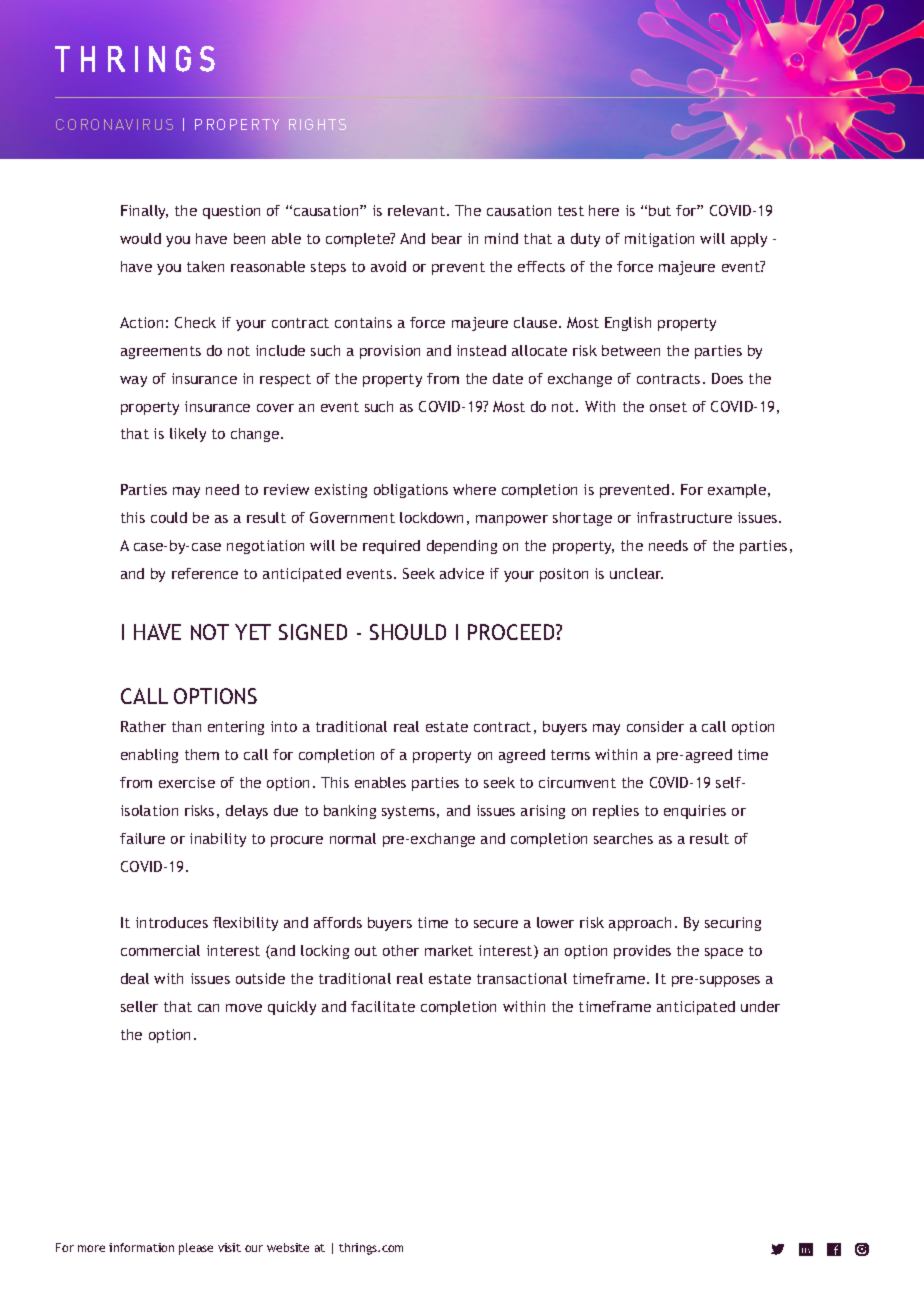  I want to click on but, so click(660, 210).
